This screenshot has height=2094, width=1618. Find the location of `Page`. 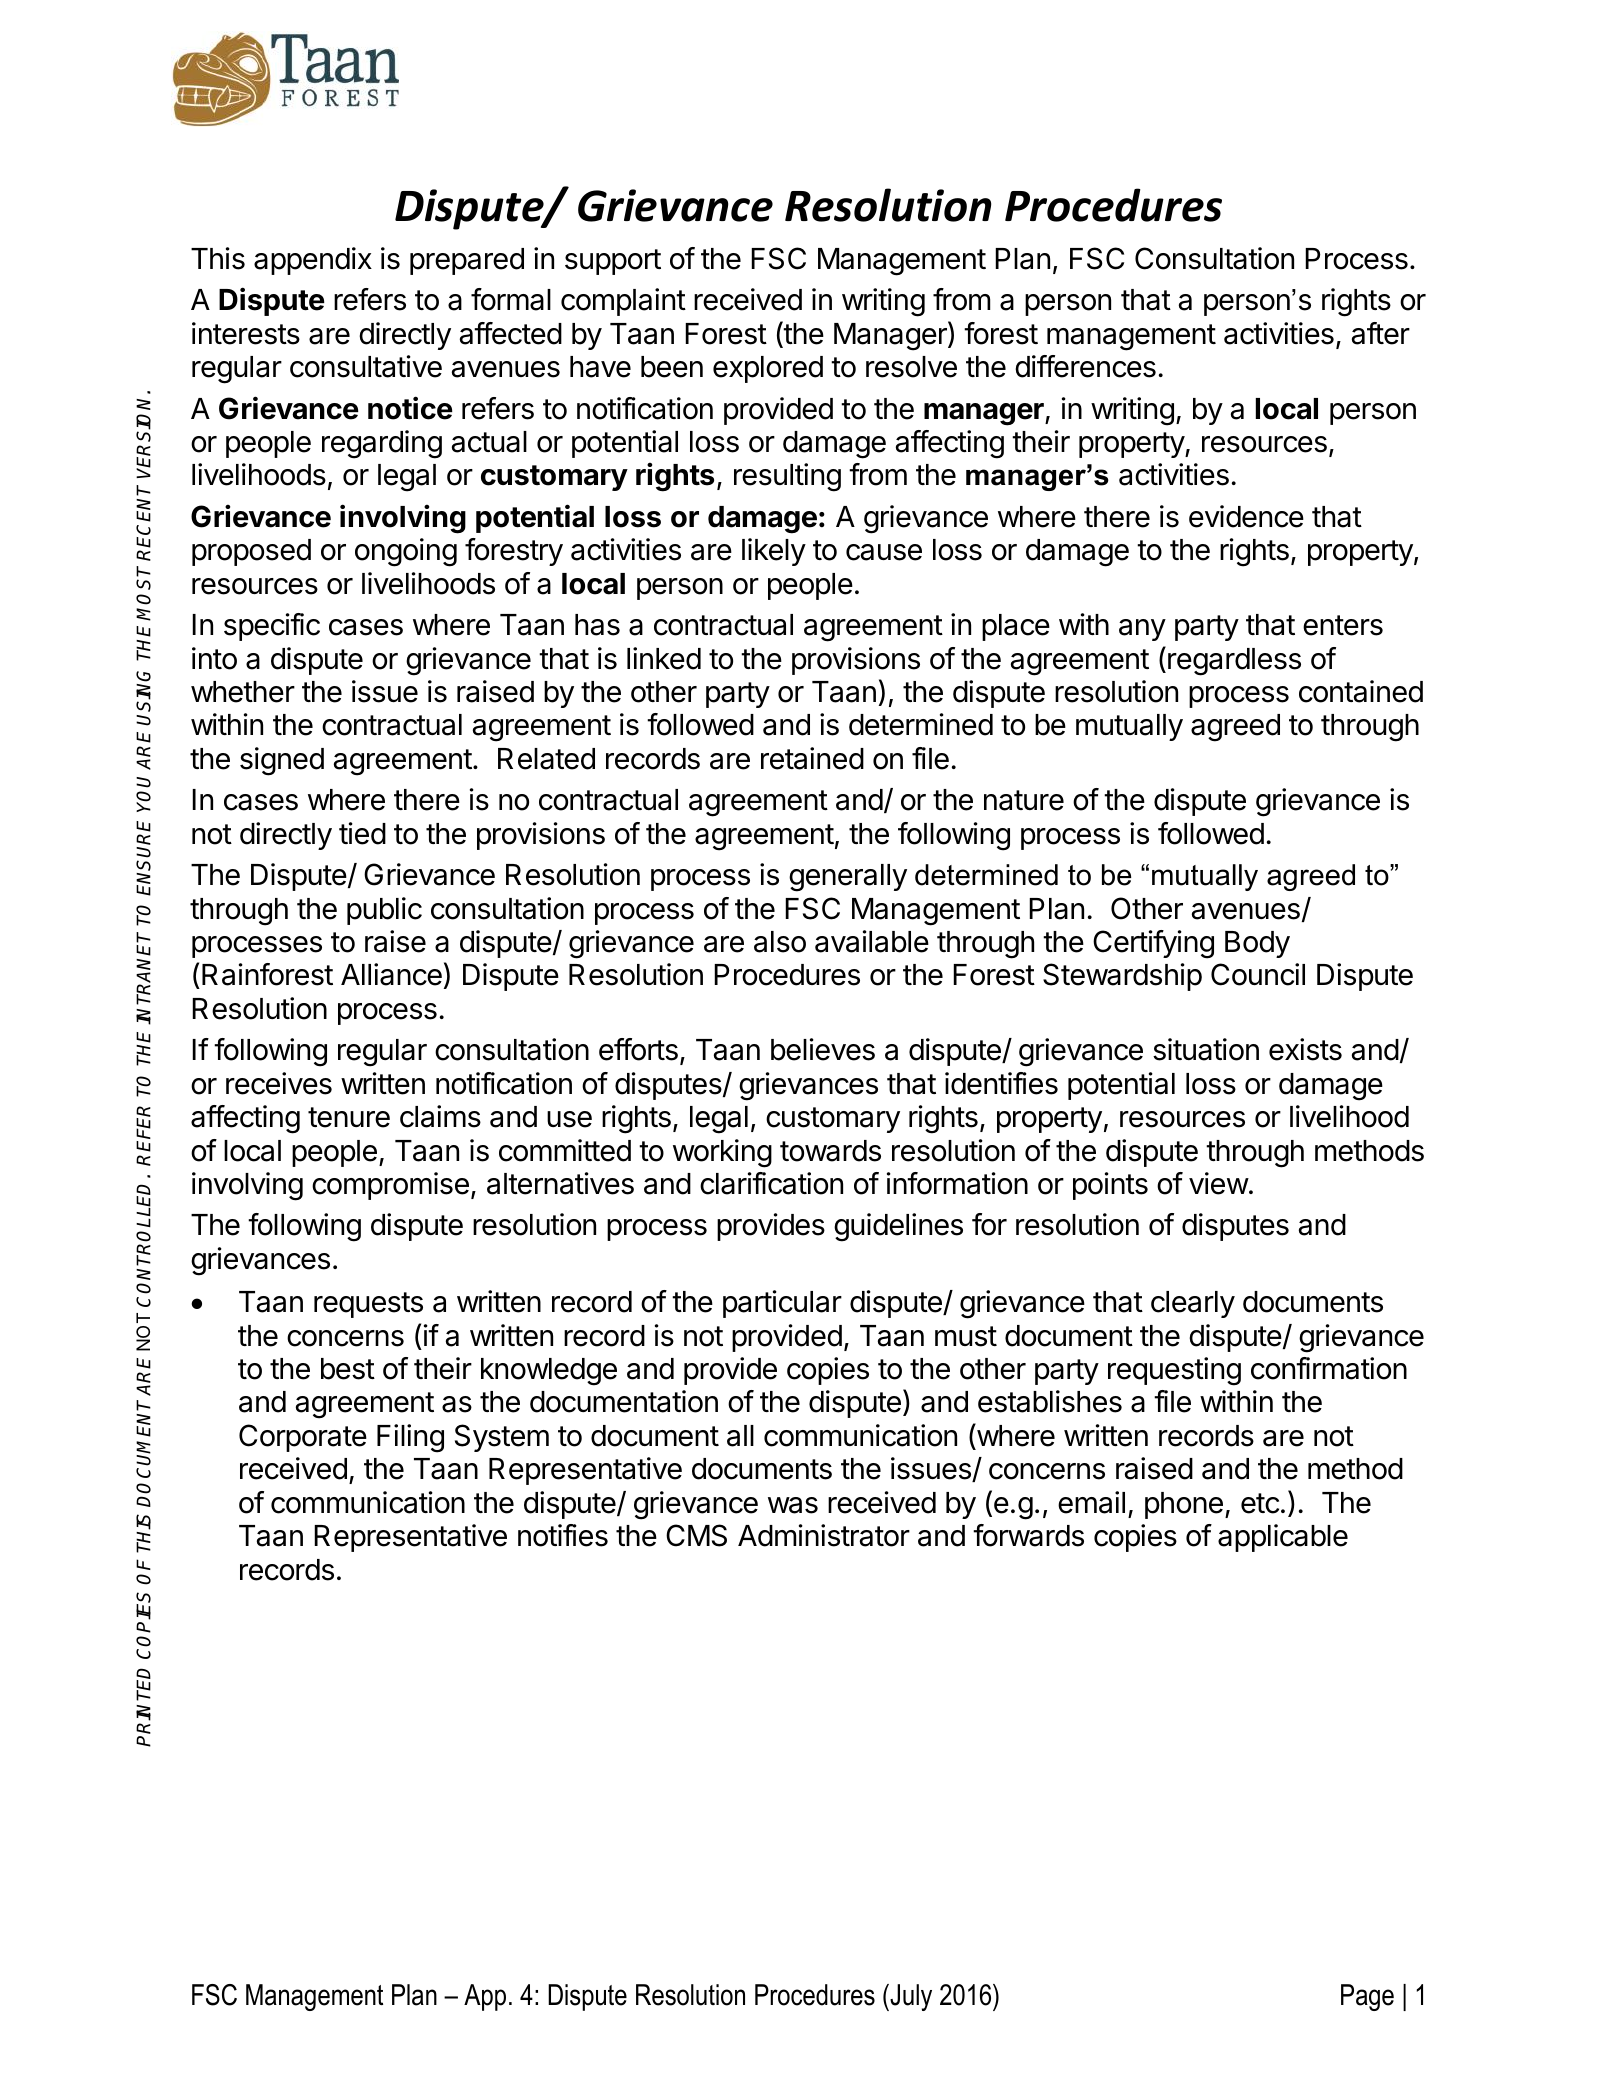

Page is located at coordinates (1367, 1997).
